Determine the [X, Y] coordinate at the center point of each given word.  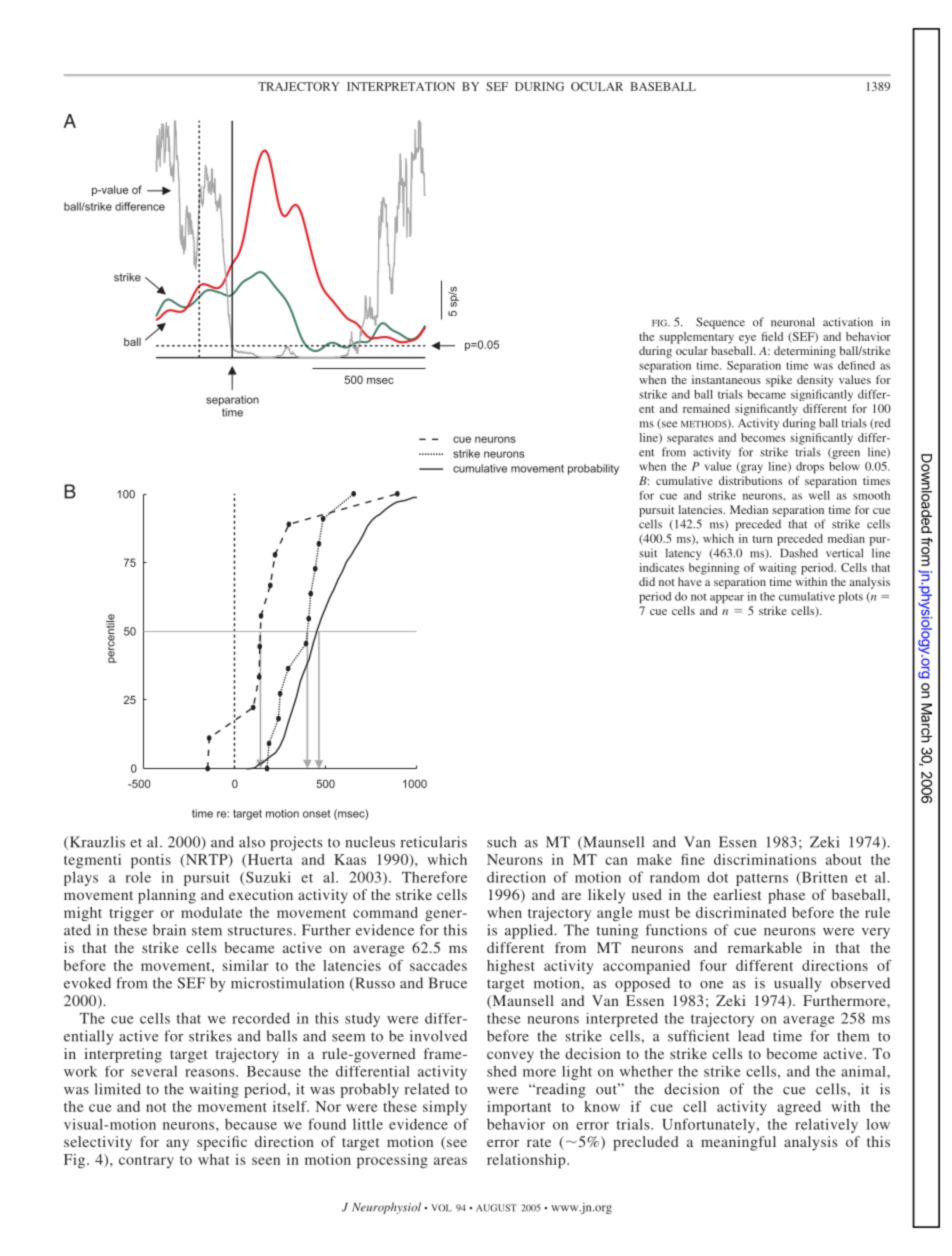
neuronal [793, 322]
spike [779, 381]
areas [450, 1161]
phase [786, 896]
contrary [146, 1162]
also [252, 842]
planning [167, 896]
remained [706, 408]
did [647, 581]
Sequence [720, 323]
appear [727, 599]
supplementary [696, 338]
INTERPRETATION [401, 86]
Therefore [434, 877]
